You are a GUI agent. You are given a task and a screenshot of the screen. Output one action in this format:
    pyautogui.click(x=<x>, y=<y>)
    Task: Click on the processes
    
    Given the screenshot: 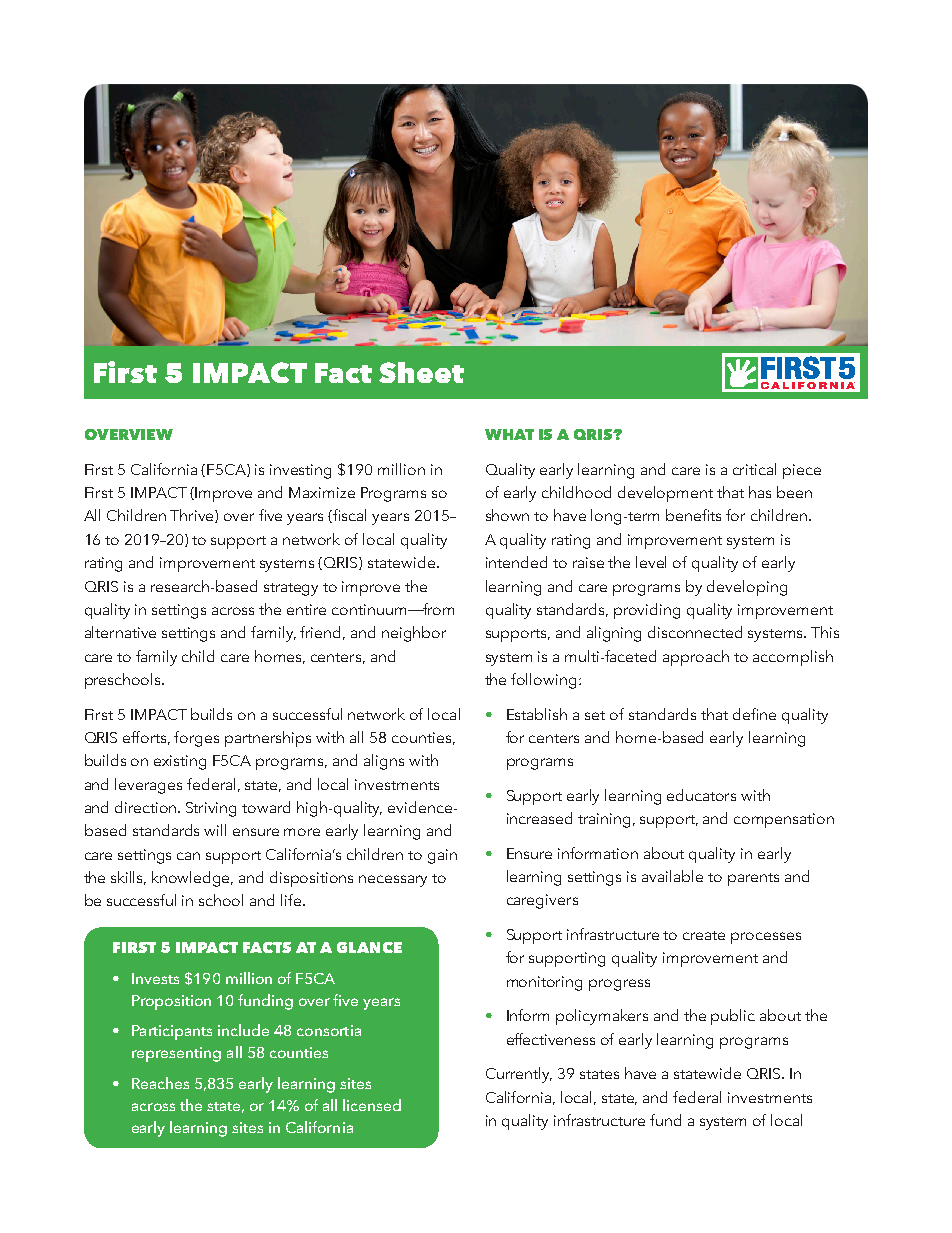 What is the action you would take?
    pyautogui.click(x=766, y=938)
